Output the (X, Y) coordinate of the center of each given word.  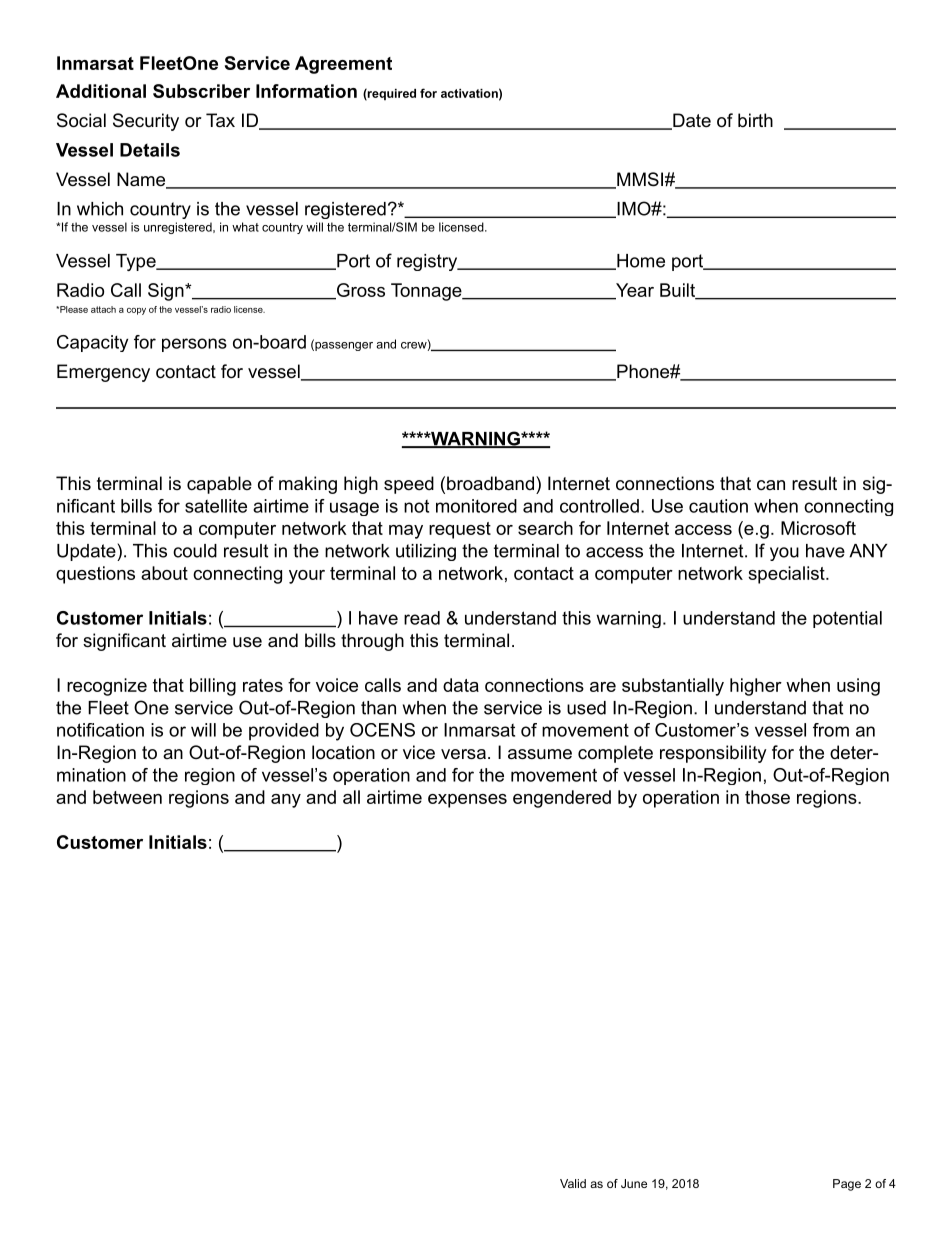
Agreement (343, 65)
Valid (573, 1183)
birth (755, 120)
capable (219, 485)
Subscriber (201, 91)
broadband (490, 483)
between (127, 797)
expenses (467, 801)
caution (718, 506)
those (767, 797)
